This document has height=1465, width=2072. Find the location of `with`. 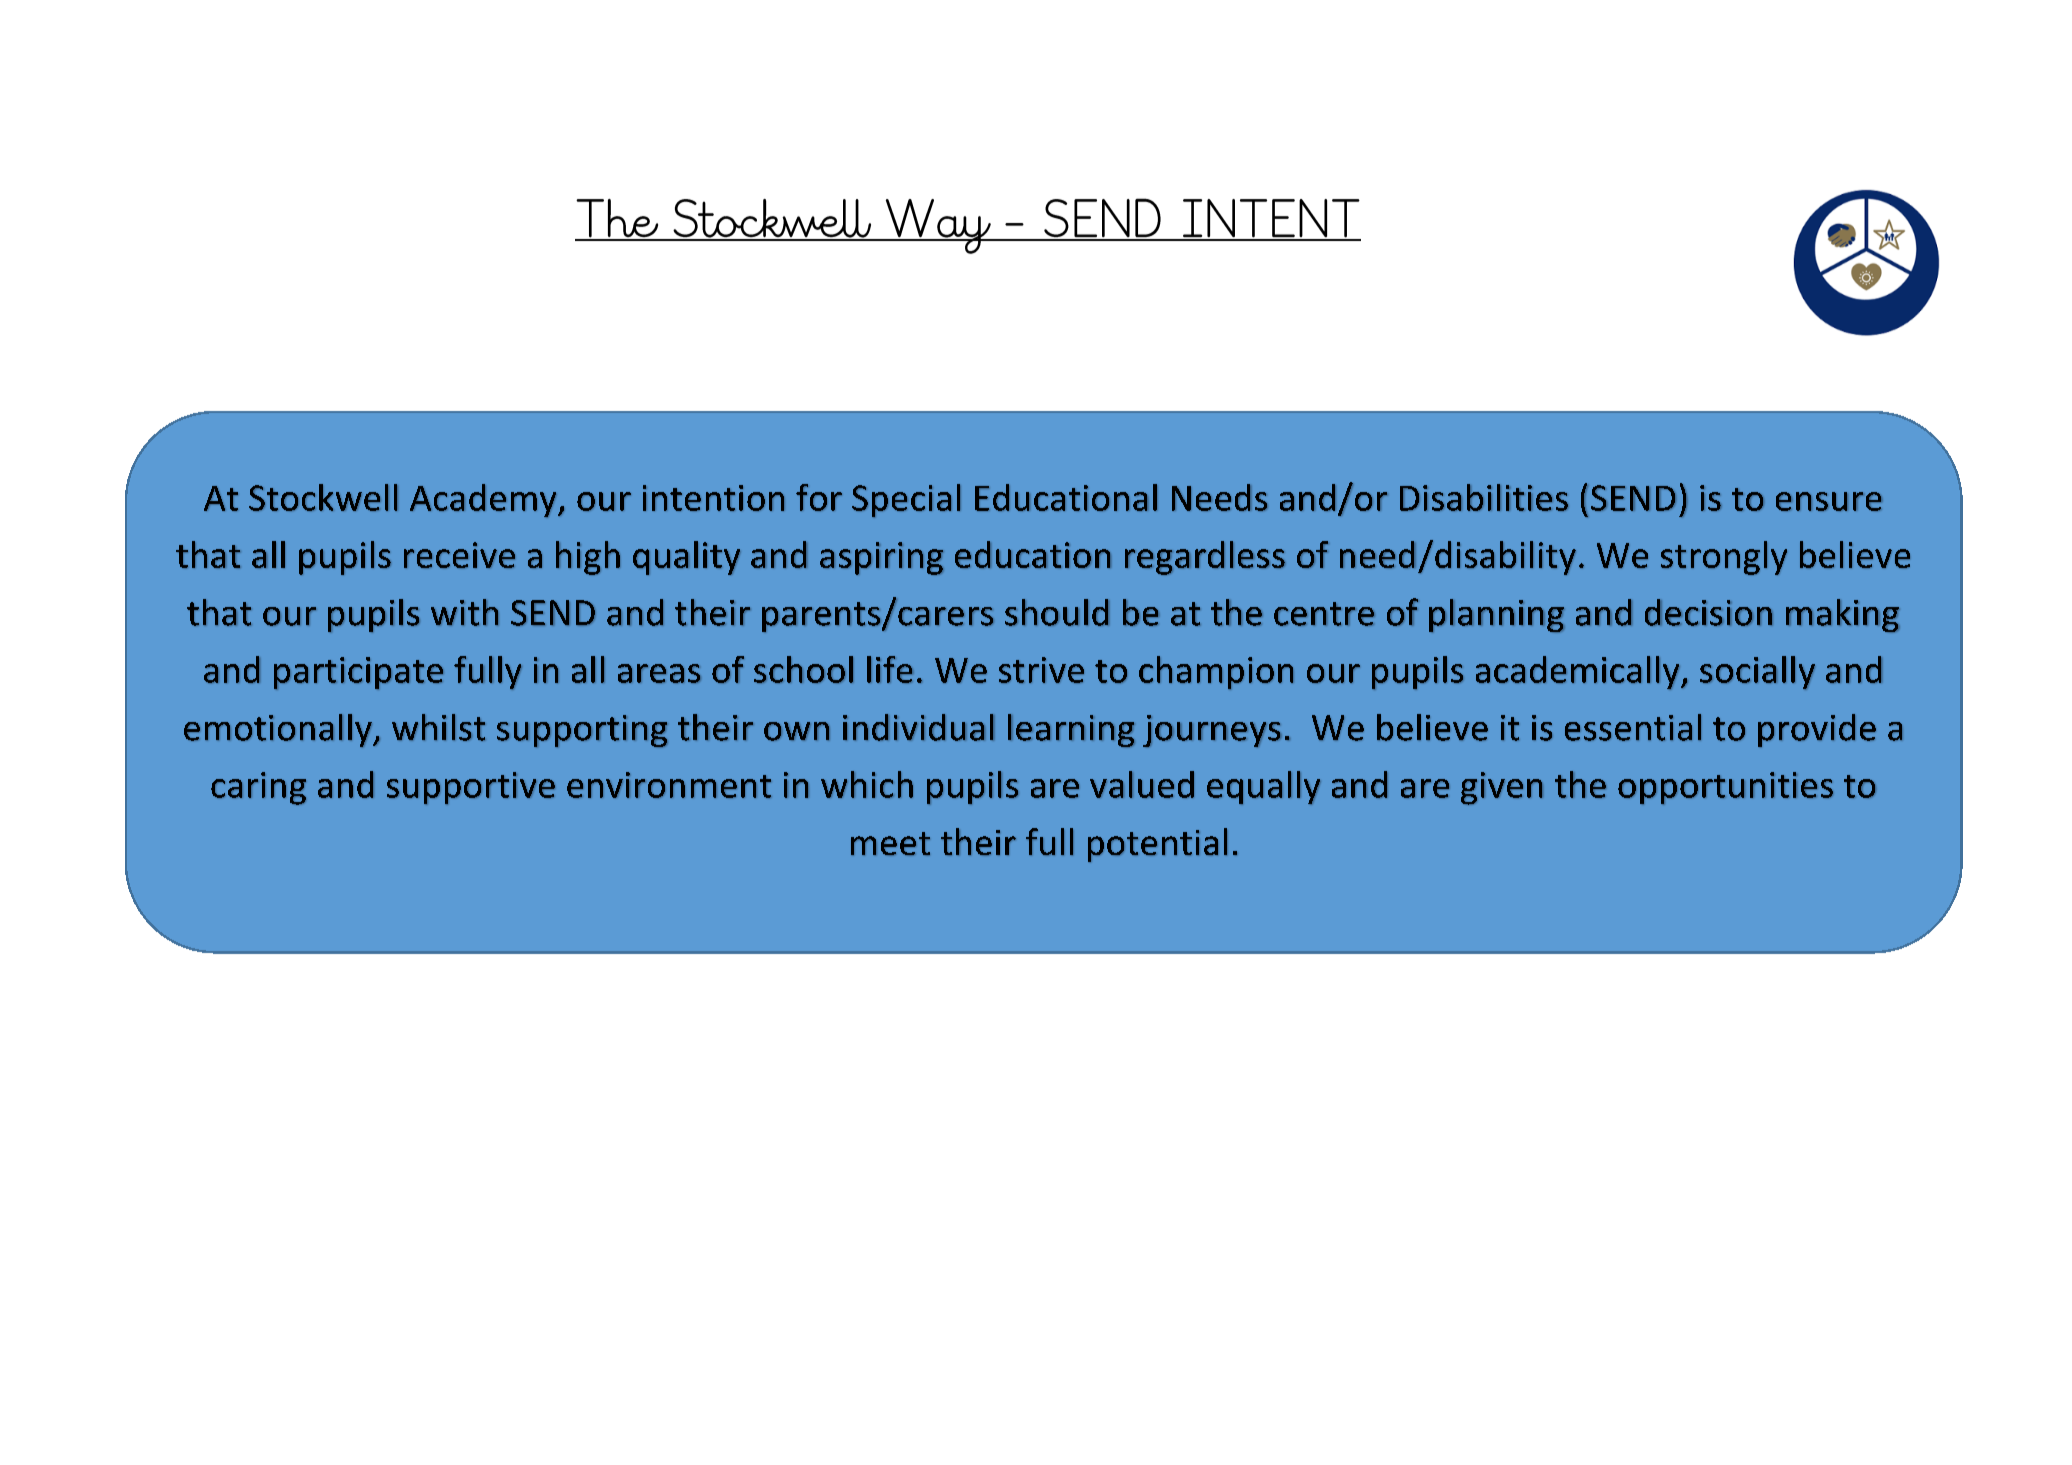

with is located at coordinates (464, 612).
